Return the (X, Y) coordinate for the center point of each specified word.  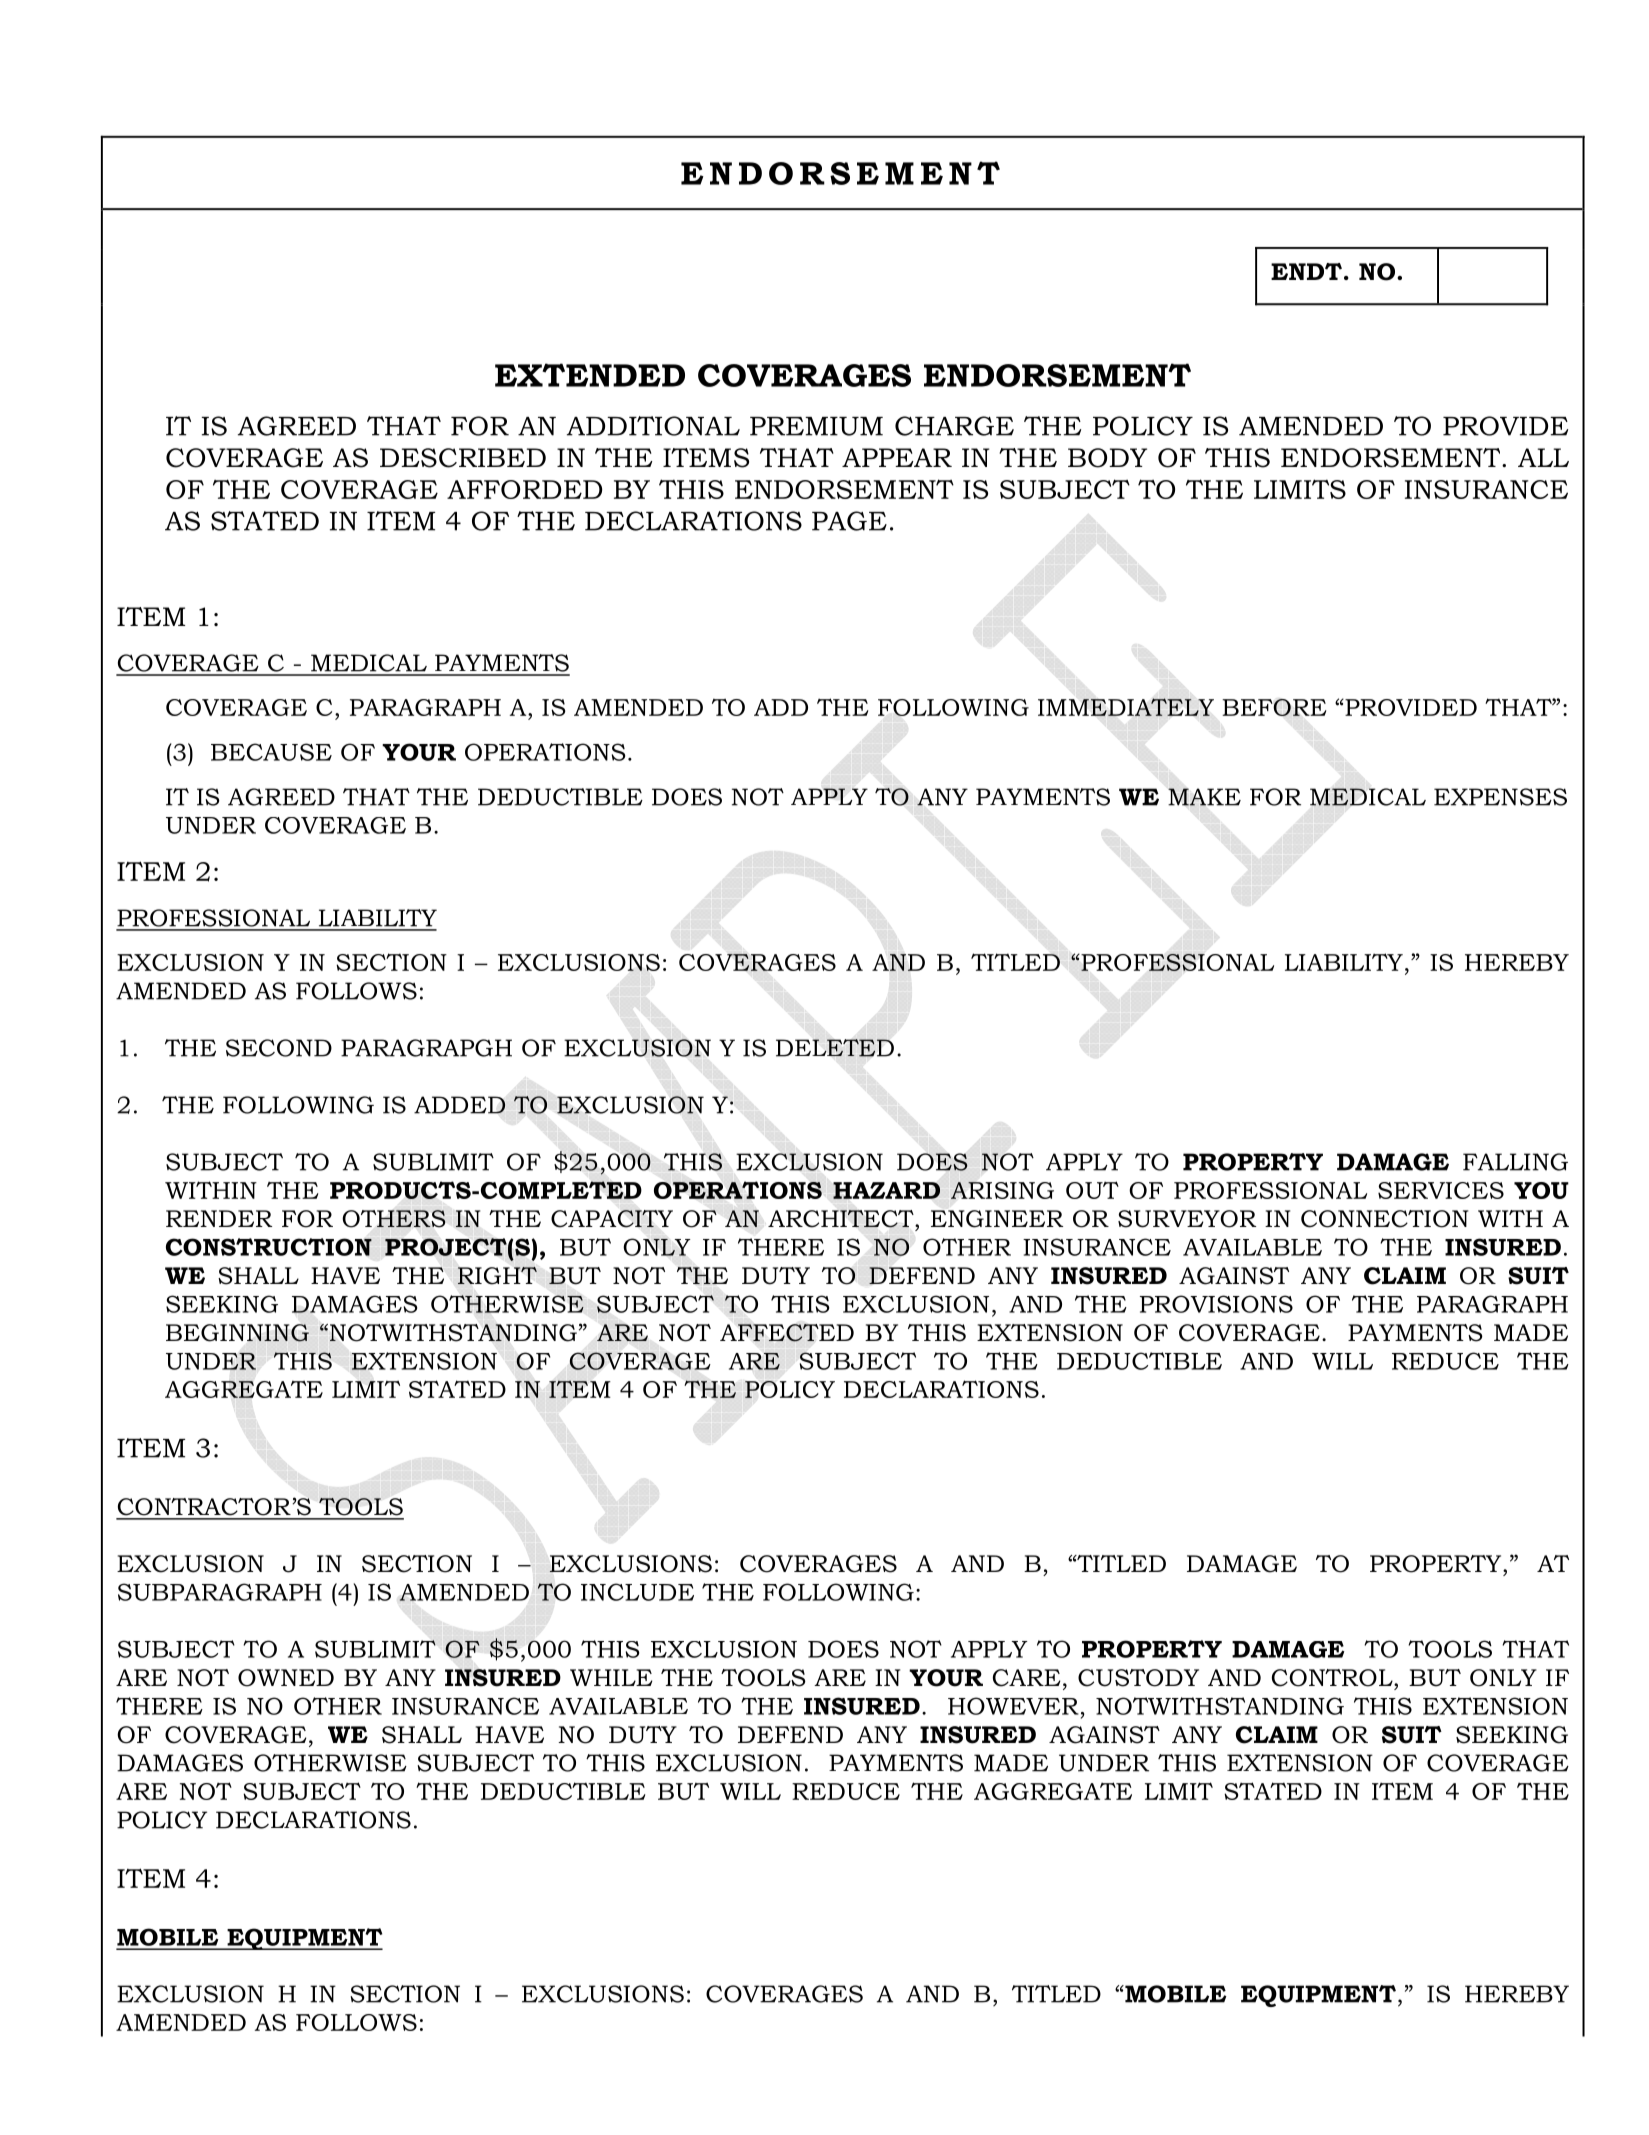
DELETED (835, 1048)
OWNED (286, 1678)
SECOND (279, 1048)
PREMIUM (816, 426)
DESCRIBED (463, 458)
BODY (1107, 458)
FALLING (1515, 1162)
